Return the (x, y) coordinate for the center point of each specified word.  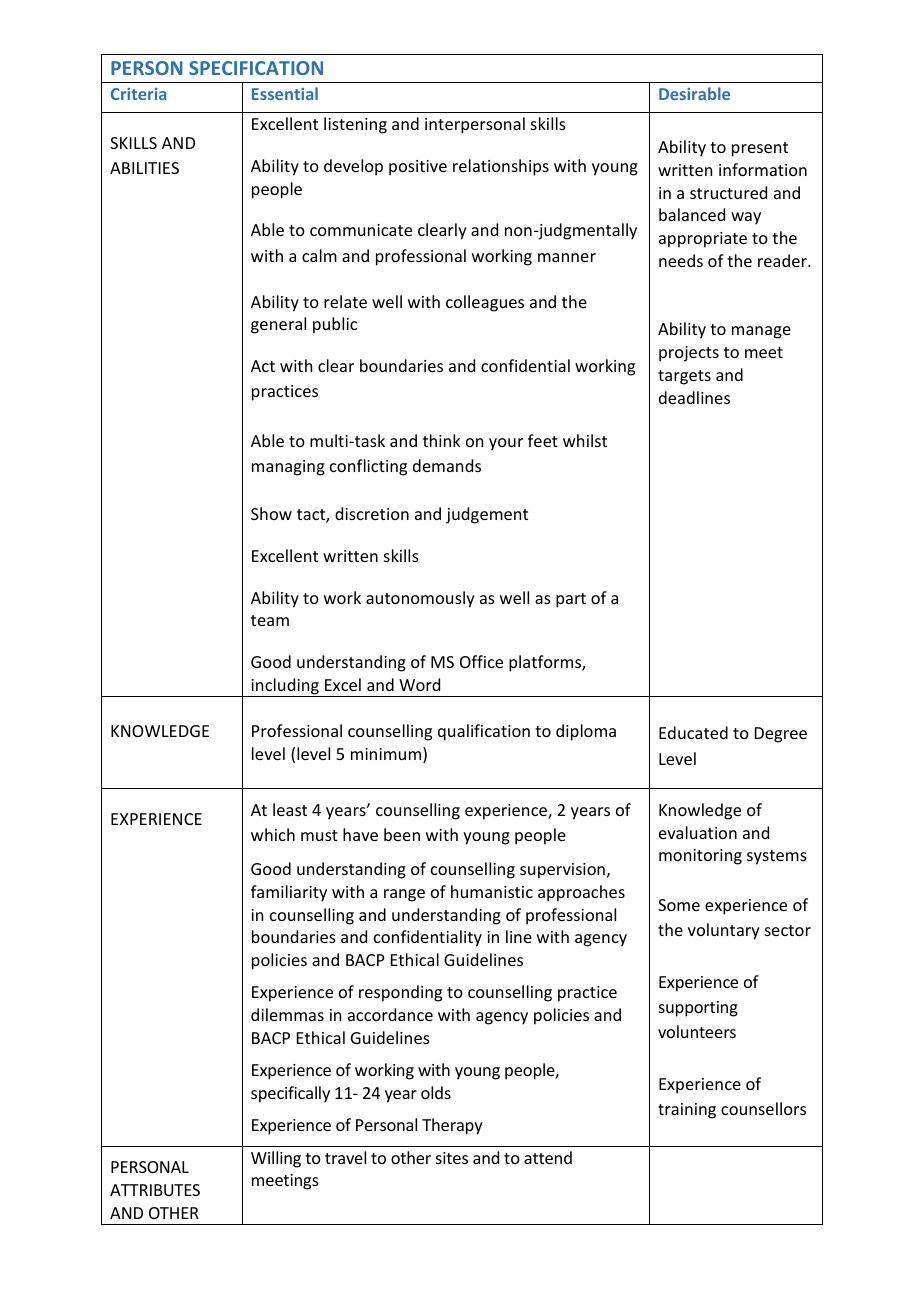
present (760, 149)
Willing (276, 1159)
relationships (501, 167)
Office (481, 661)
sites (452, 1158)
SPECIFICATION (256, 68)
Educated (693, 732)
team (270, 620)
